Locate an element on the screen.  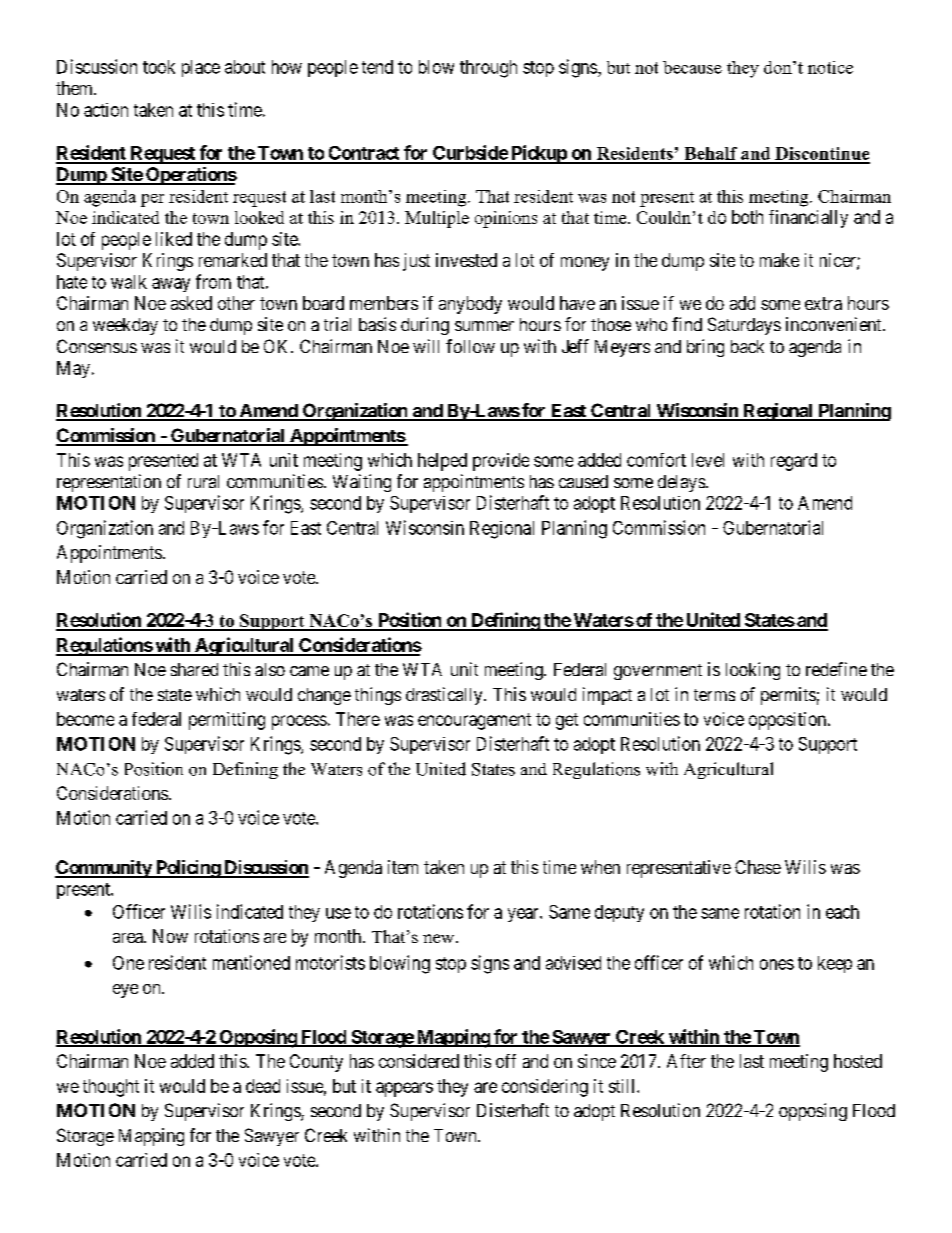
thought is located at coordinates (111, 1088).
